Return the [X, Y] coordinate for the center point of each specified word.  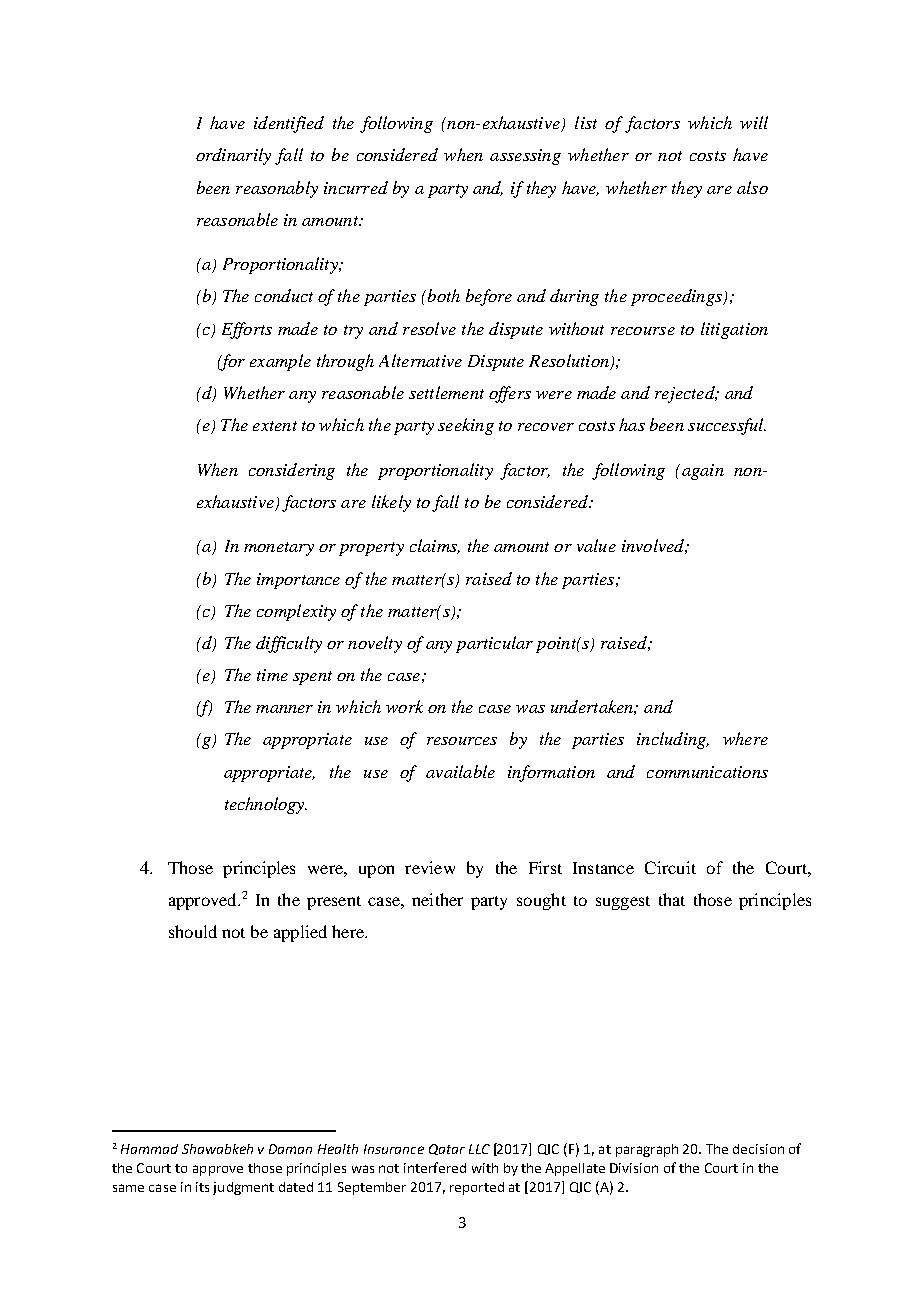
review [430, 867]
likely [391, 503]
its [202, 1187]
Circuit [670, 867]
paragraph [647, 1150]
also [752, 187]
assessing [525, 157]
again [701, 472]
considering [292, 471]
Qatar [447, 1149]
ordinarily [233, 156]
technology [266, 805]
